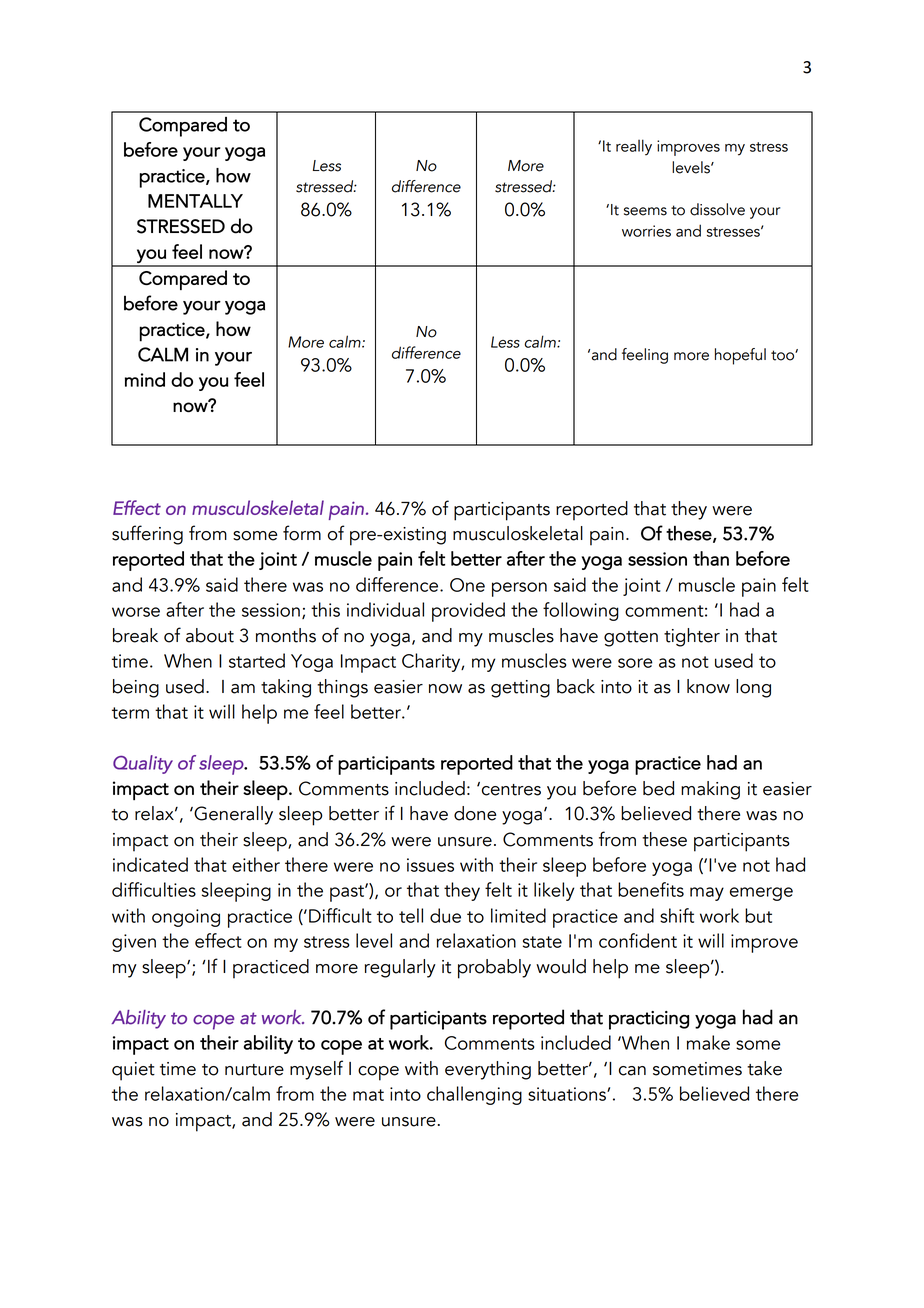  What do you see at coordinates (708, 1042) in the screenshot?
I see `make` at bounding box center [708, 1042].
